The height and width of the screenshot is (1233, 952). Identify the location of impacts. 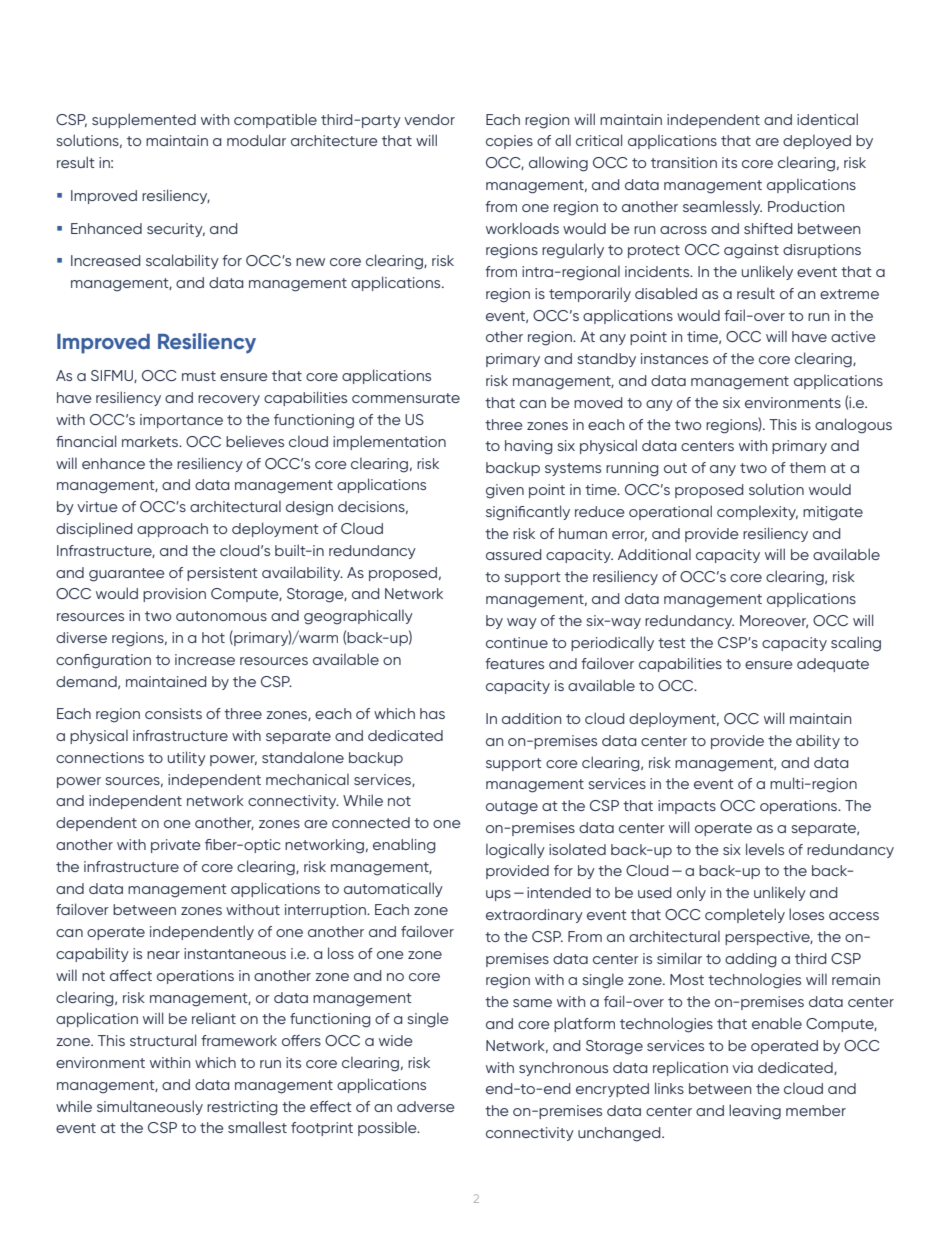
(687, 807).
